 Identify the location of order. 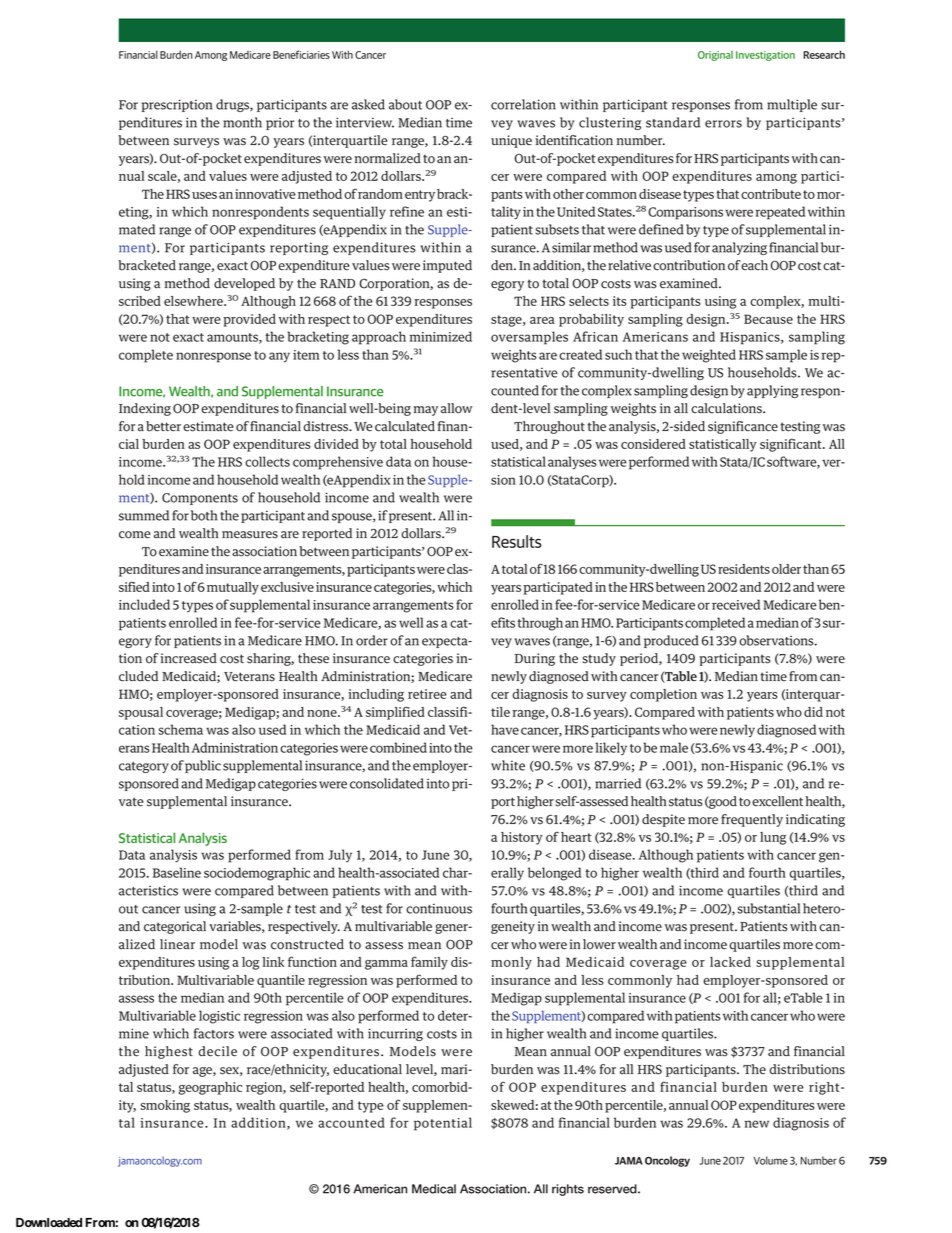
(372, 640).
